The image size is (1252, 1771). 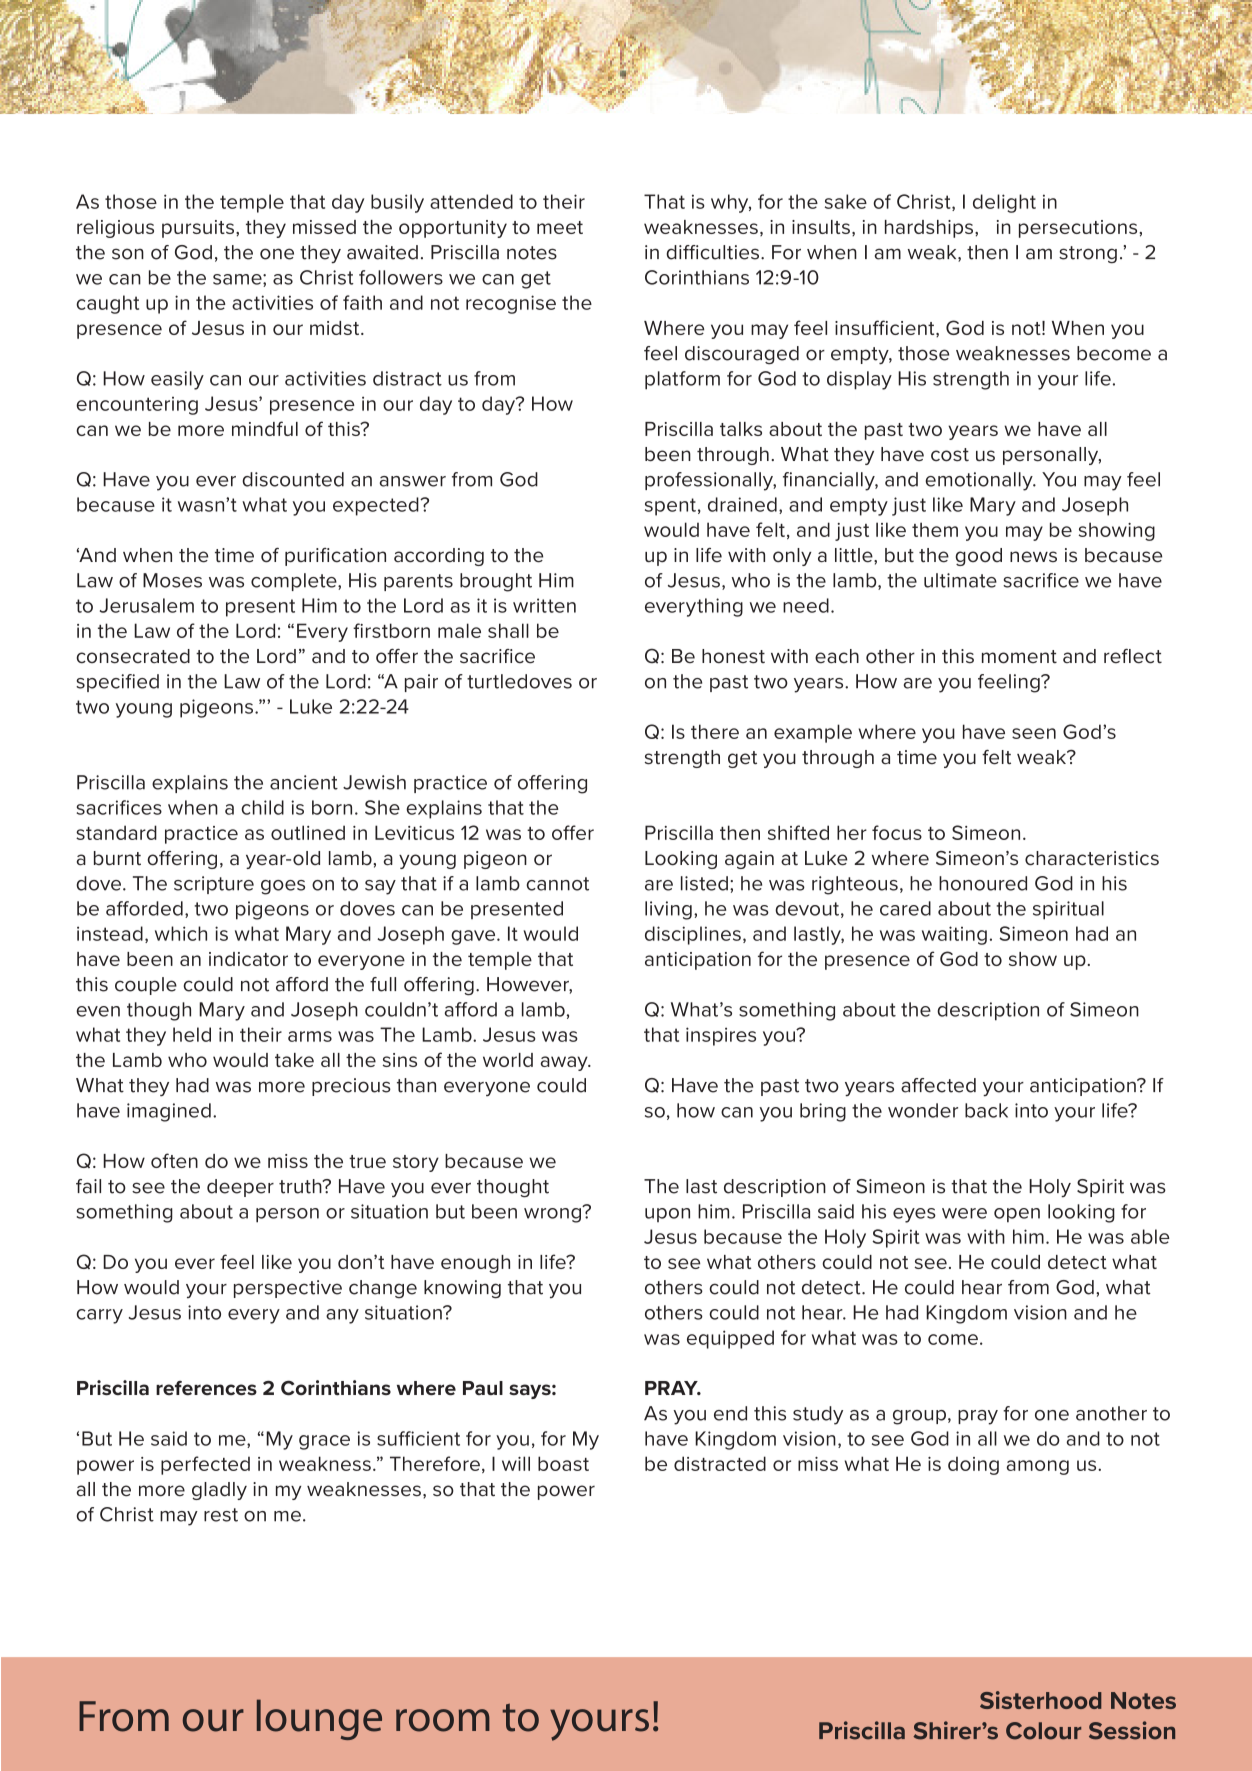 What do you see at coordinates (172, 580) in the screenshot?
I see `Moses` at bounding box center [172, 580].
